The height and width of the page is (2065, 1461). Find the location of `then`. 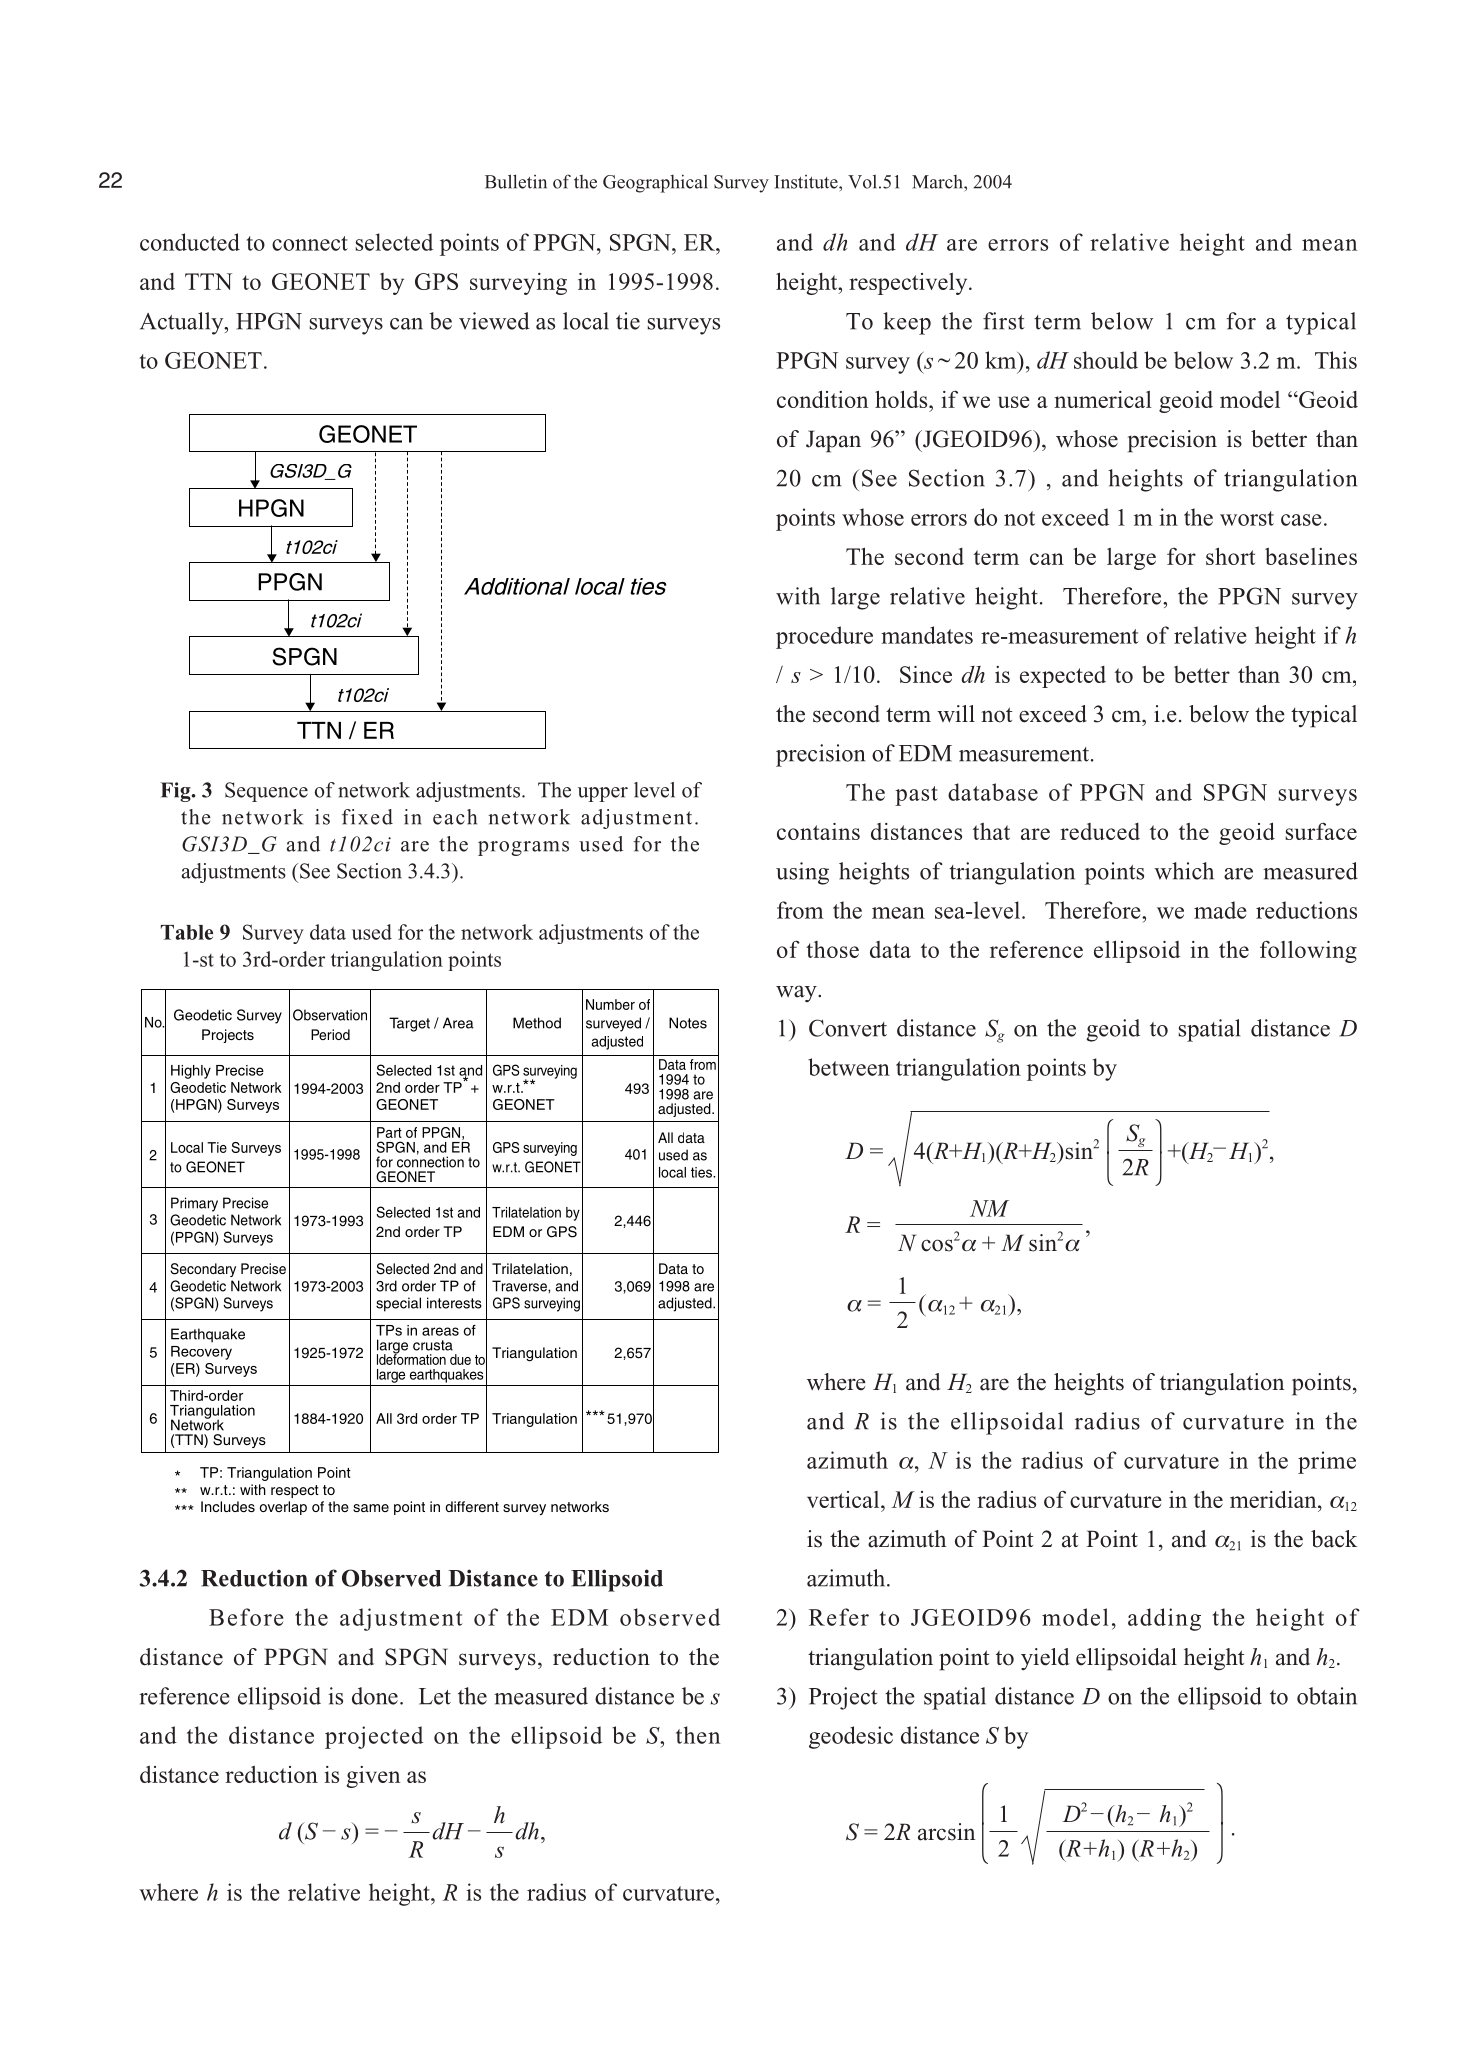

then is located at coordinates (698, 1735).
